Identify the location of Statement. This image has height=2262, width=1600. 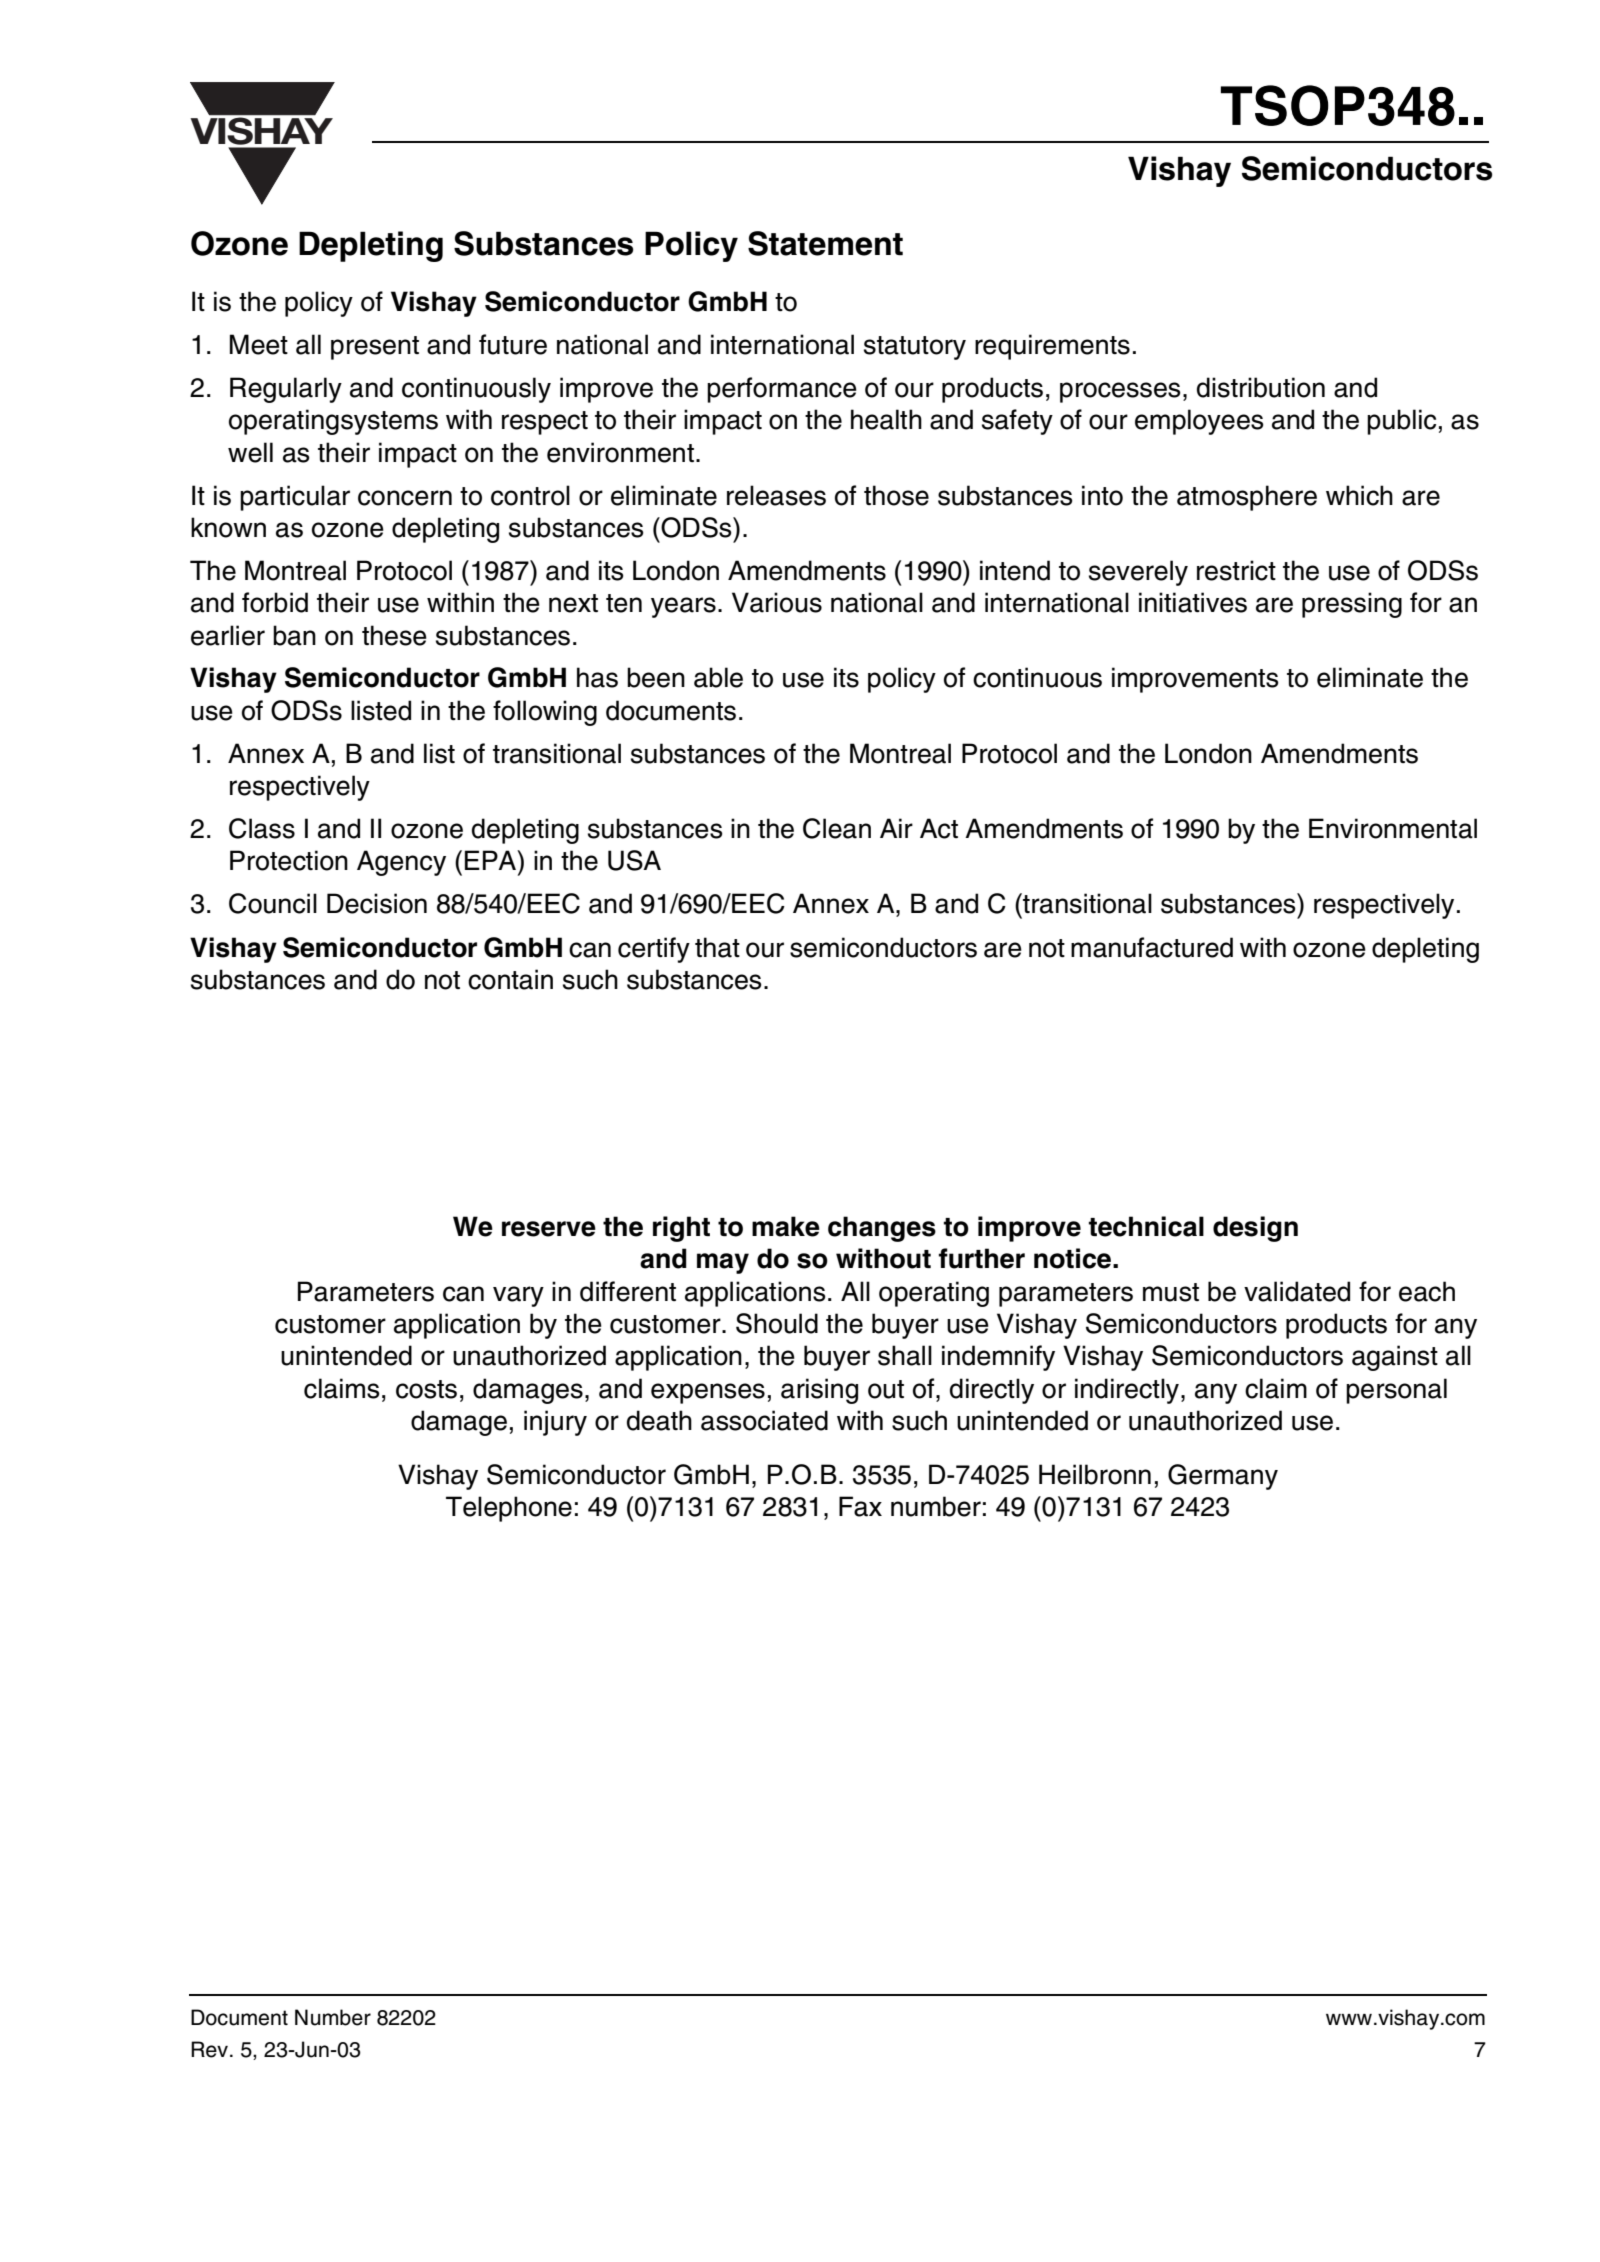
(825, 243).
